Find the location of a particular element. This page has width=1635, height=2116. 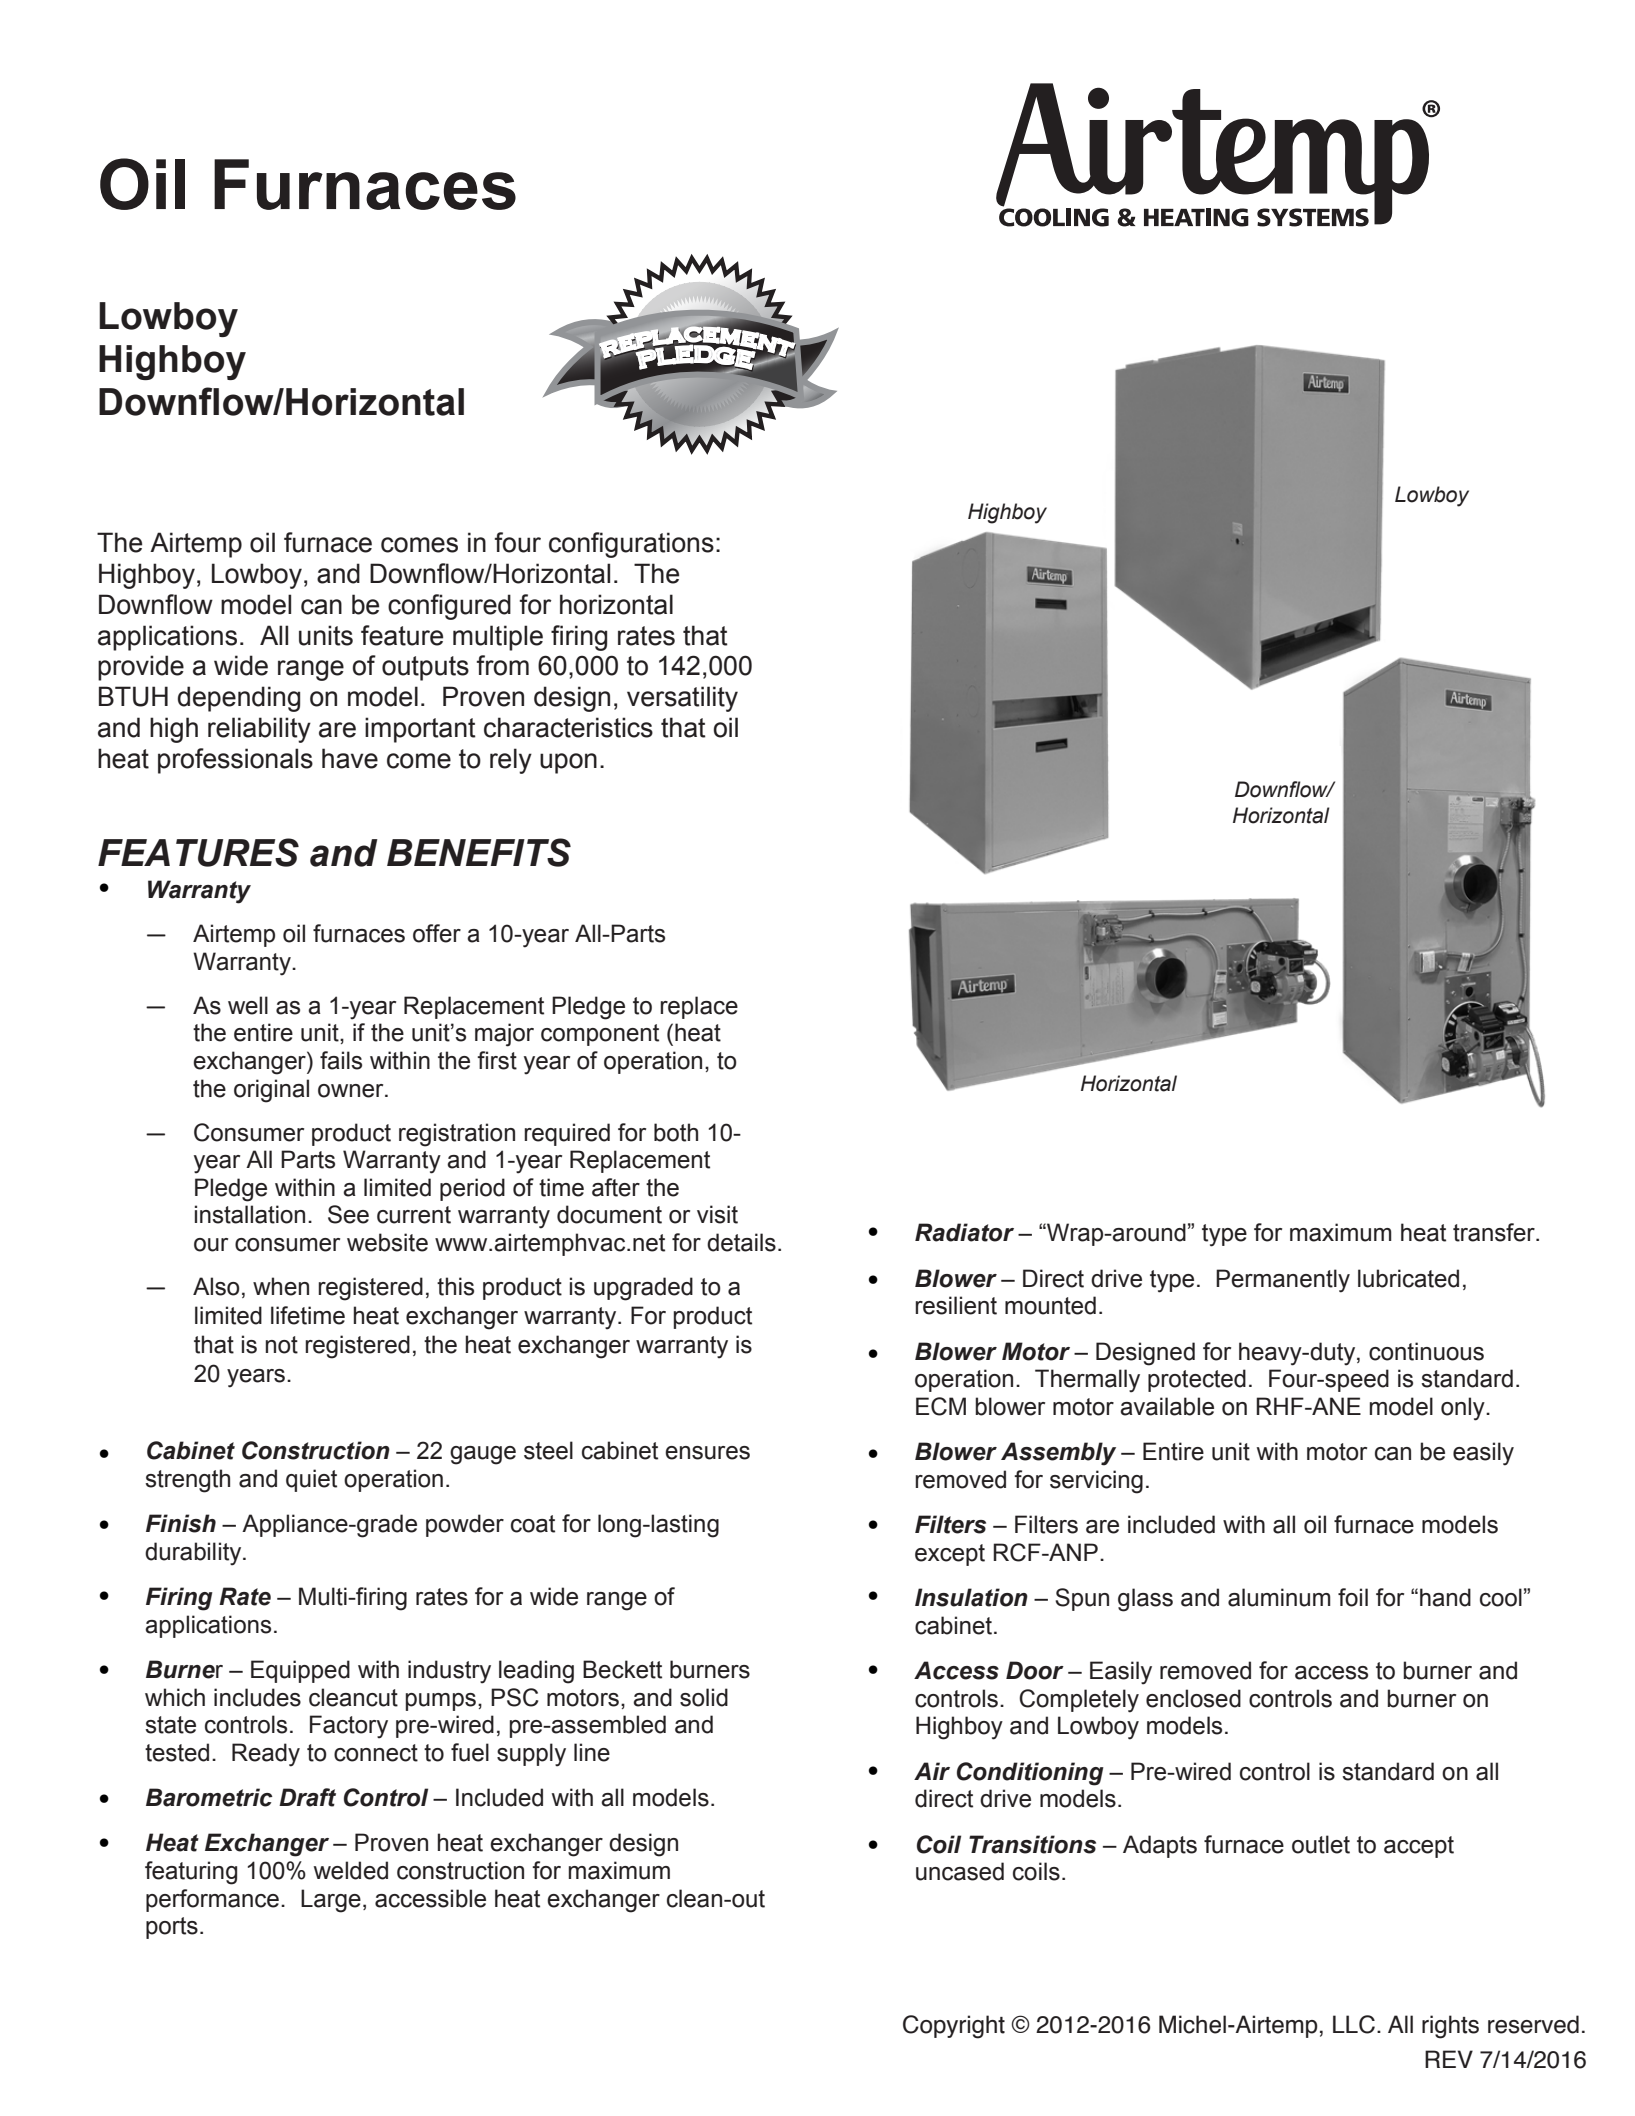

Copyright is located at coordinates (954, 2027).
